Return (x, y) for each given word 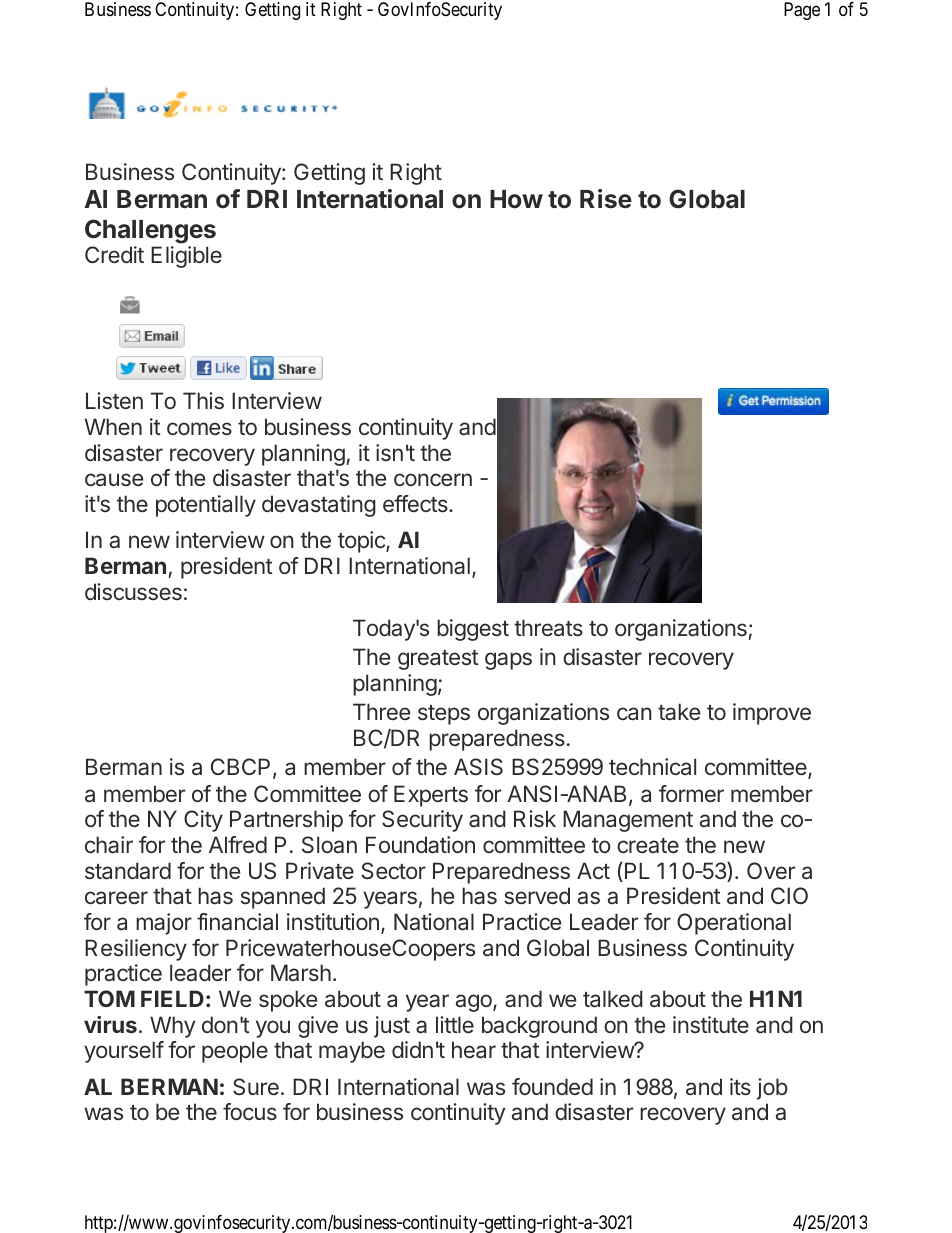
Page (802, 11)
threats (548, 628)
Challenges (150, 231)
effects (416, 504)
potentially (206, 506)
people (235, 1052)
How (516, 199)
